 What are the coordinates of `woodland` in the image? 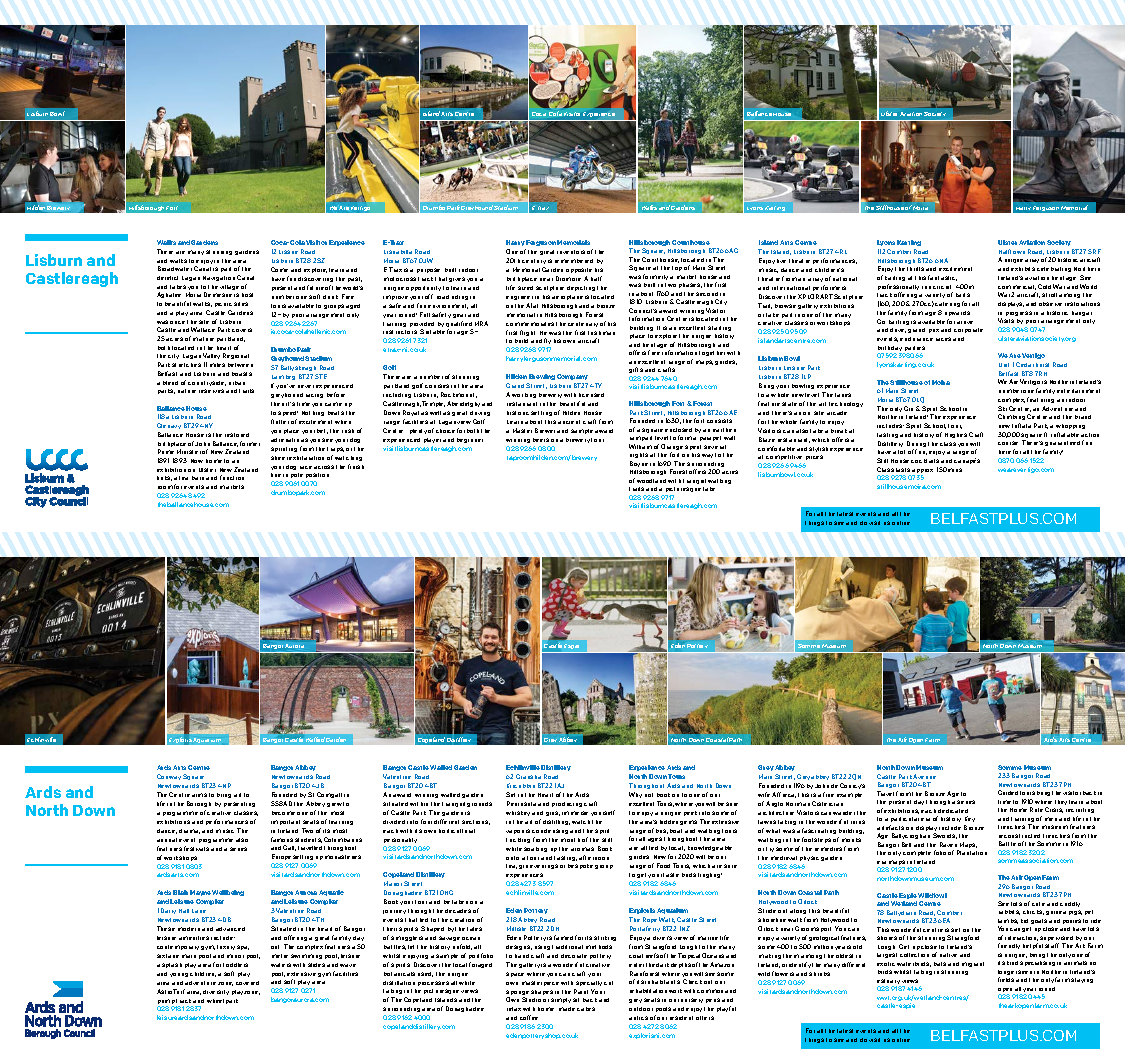 It's located at (651, 481).
